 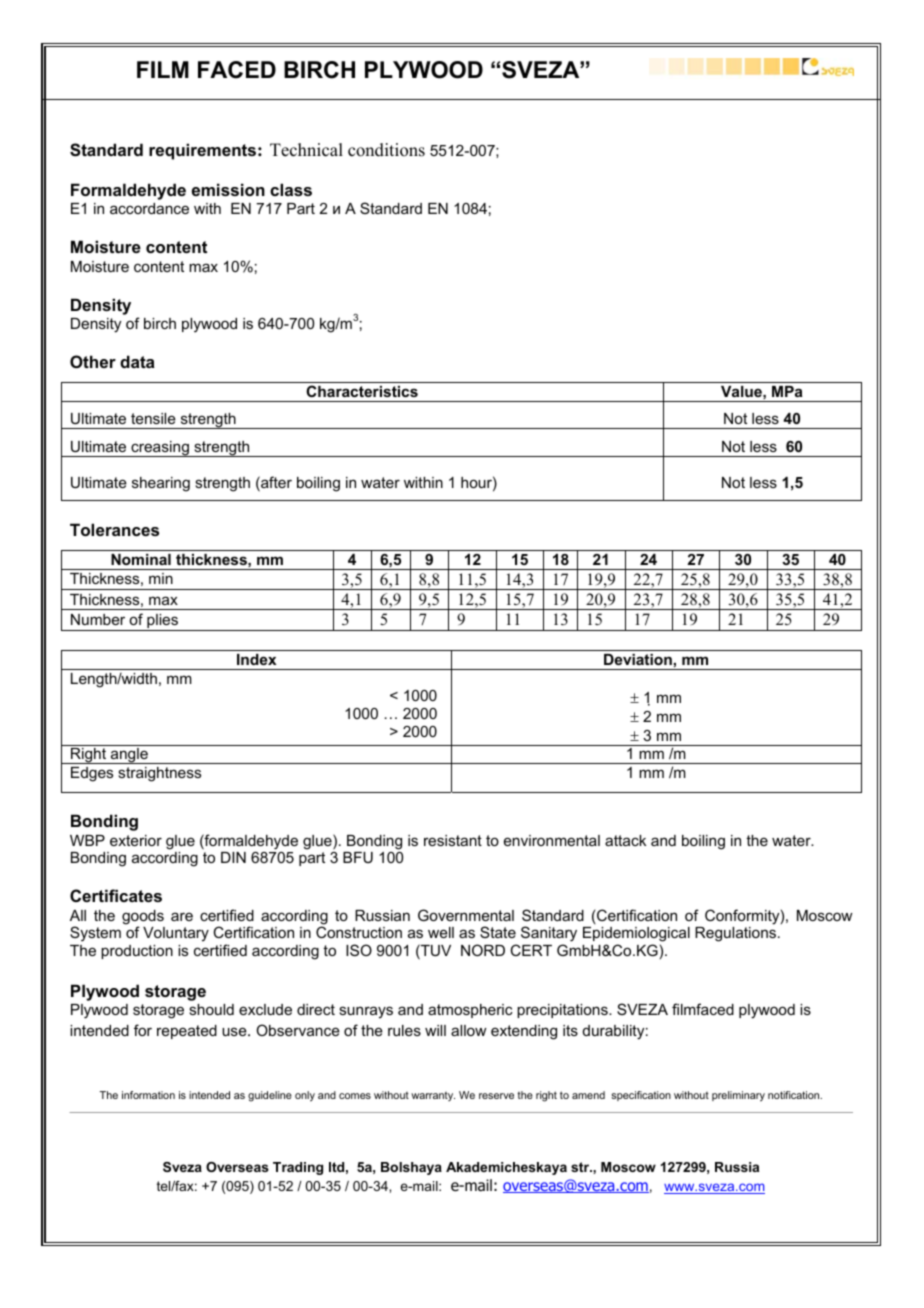 What do you see at coordinates (161, 484) in the document?
I see `shearing` at bounding box center [161, 484].
